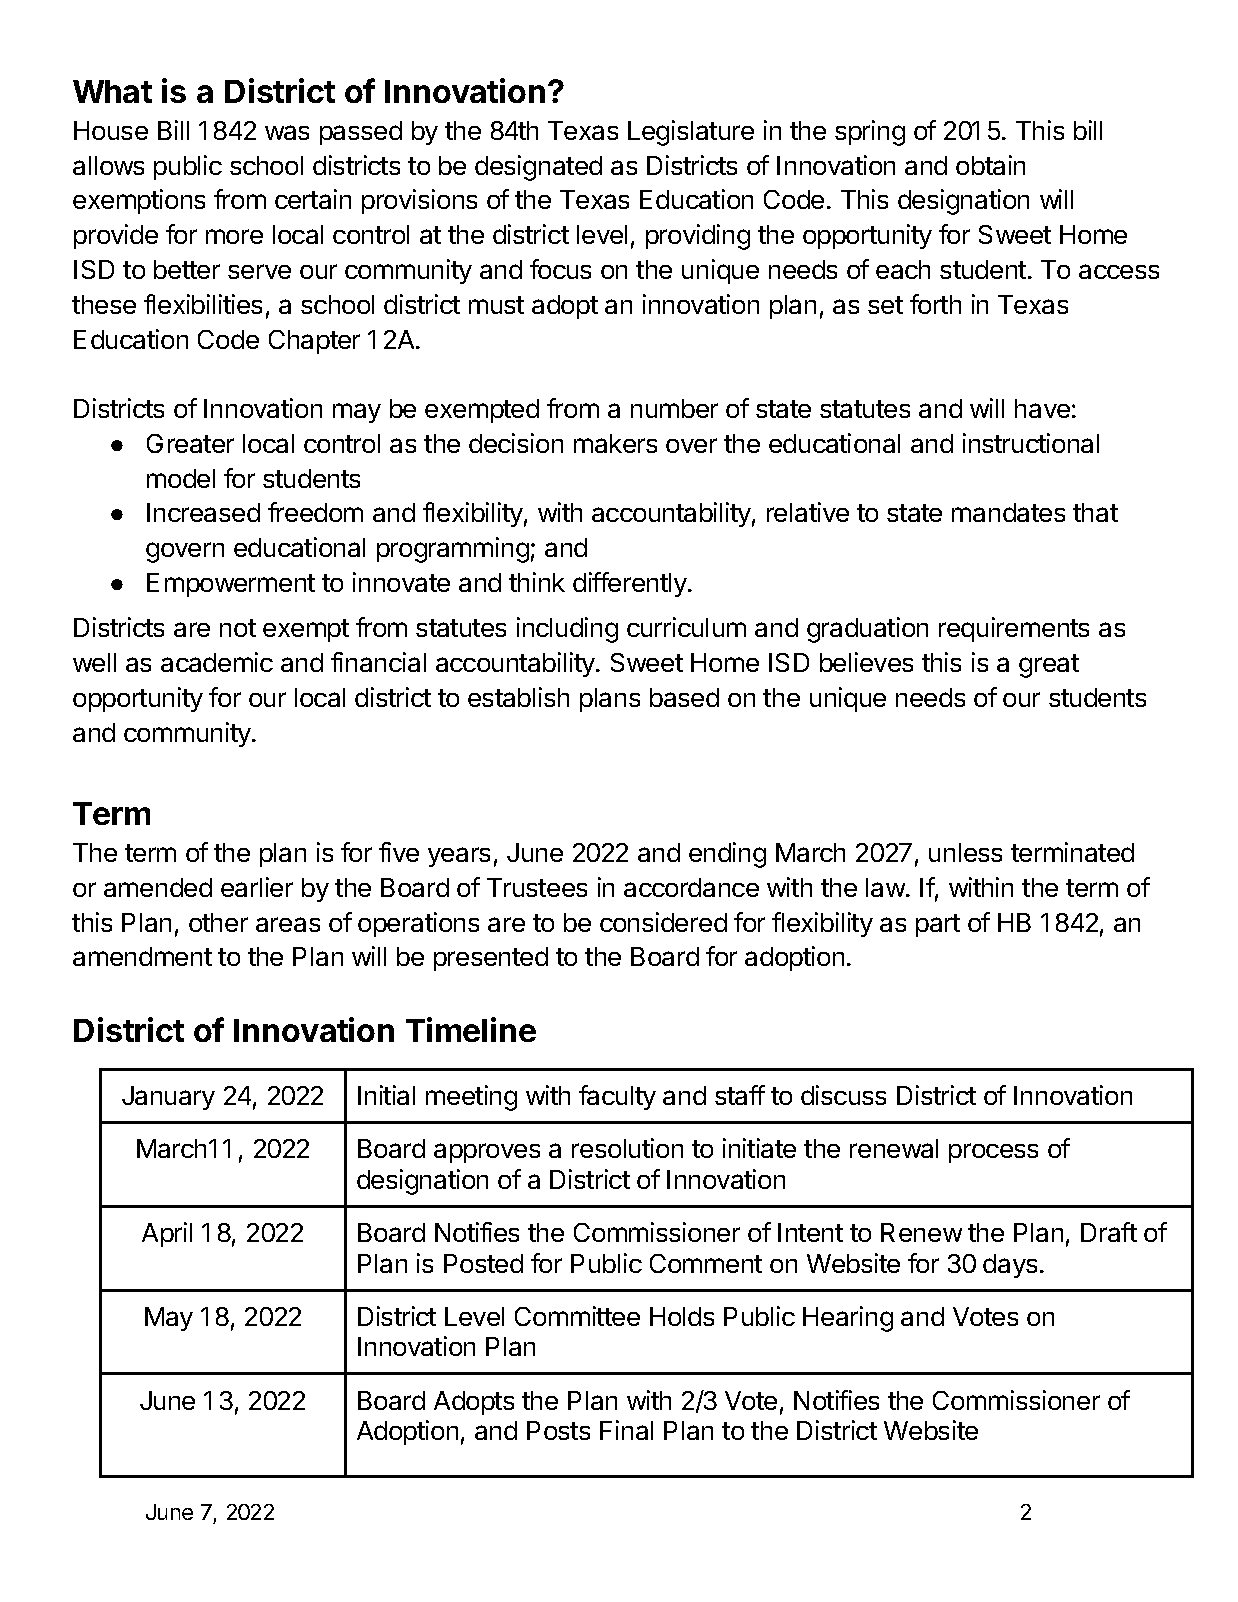  Describe the element at coordinates (615, 443) in the image. I see `makers` at that location.
